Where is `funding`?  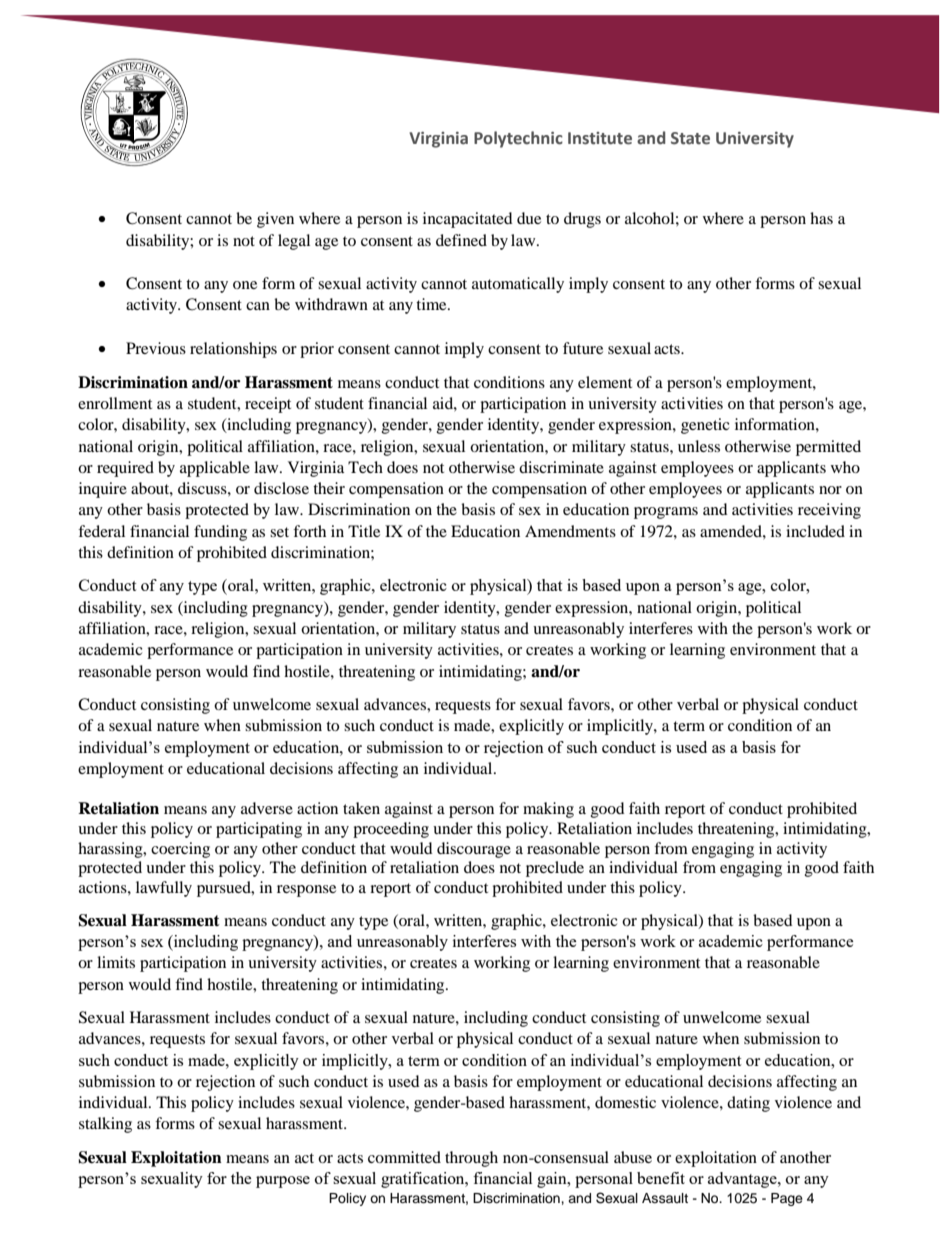
funding is located at coordinates (220, 533).
